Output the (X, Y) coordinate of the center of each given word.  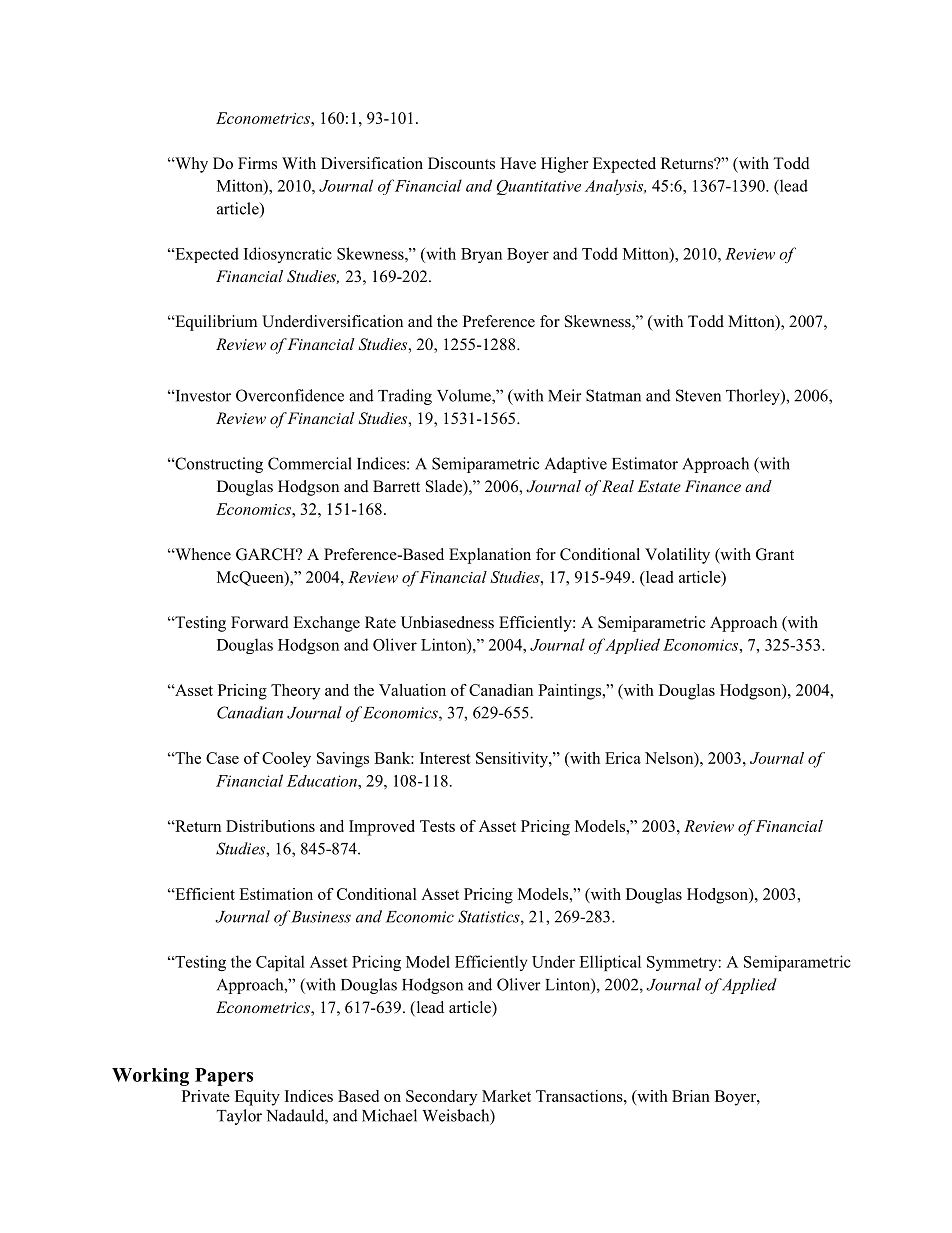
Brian (691, 1096)
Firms (257, 163)
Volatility (677, 556)
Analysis (615, 187)
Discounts (461, 163)
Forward (260, 622)
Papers (224, 1077)
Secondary (441, 1098)
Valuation (412, 690)
